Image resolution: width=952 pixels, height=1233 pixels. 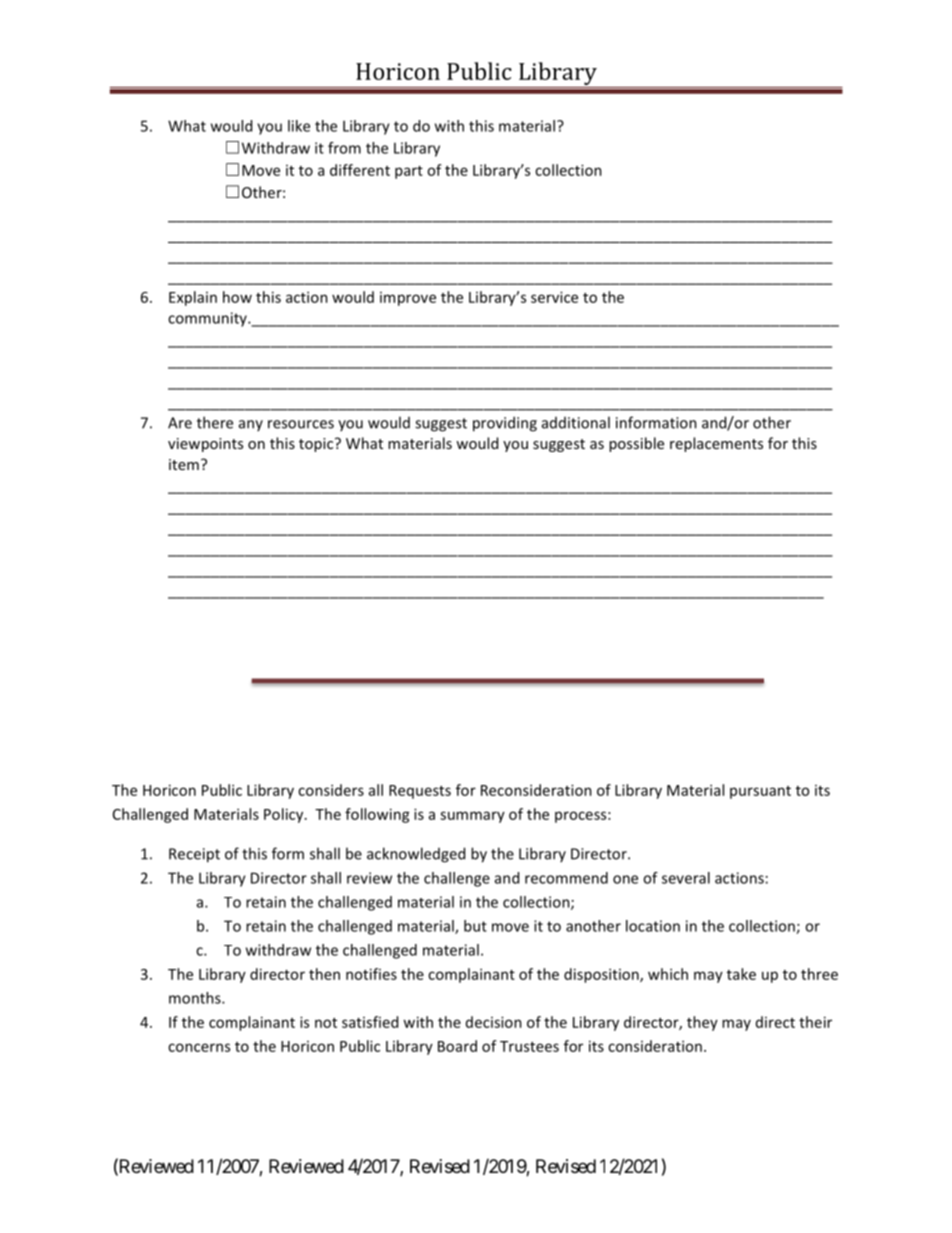 I want to click on service, so click(x=554, y=297).
